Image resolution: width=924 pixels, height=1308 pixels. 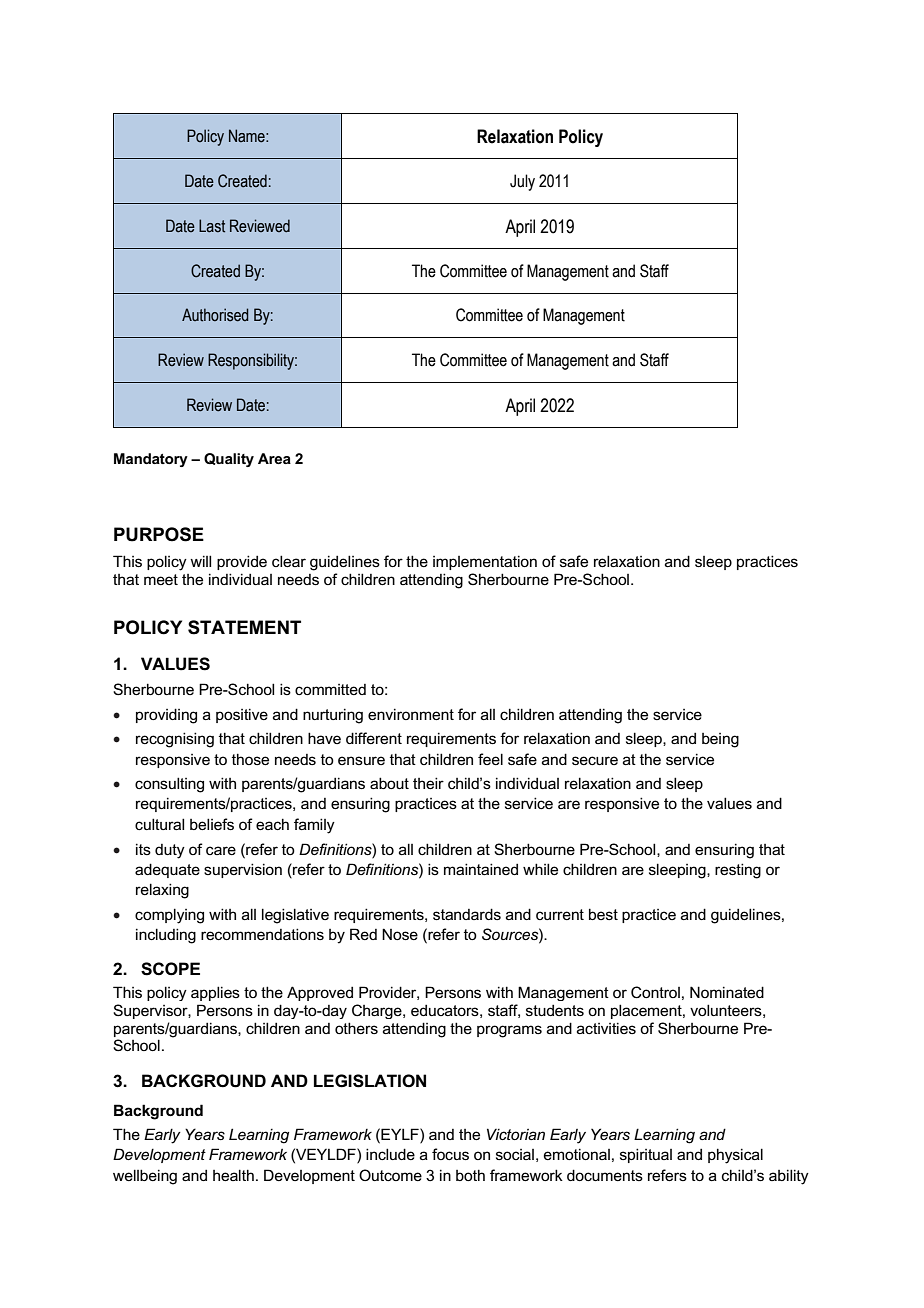 What do you see at coordinates (485, 562) in the document?
I see `implementation` at bounding box center [485, 562].
